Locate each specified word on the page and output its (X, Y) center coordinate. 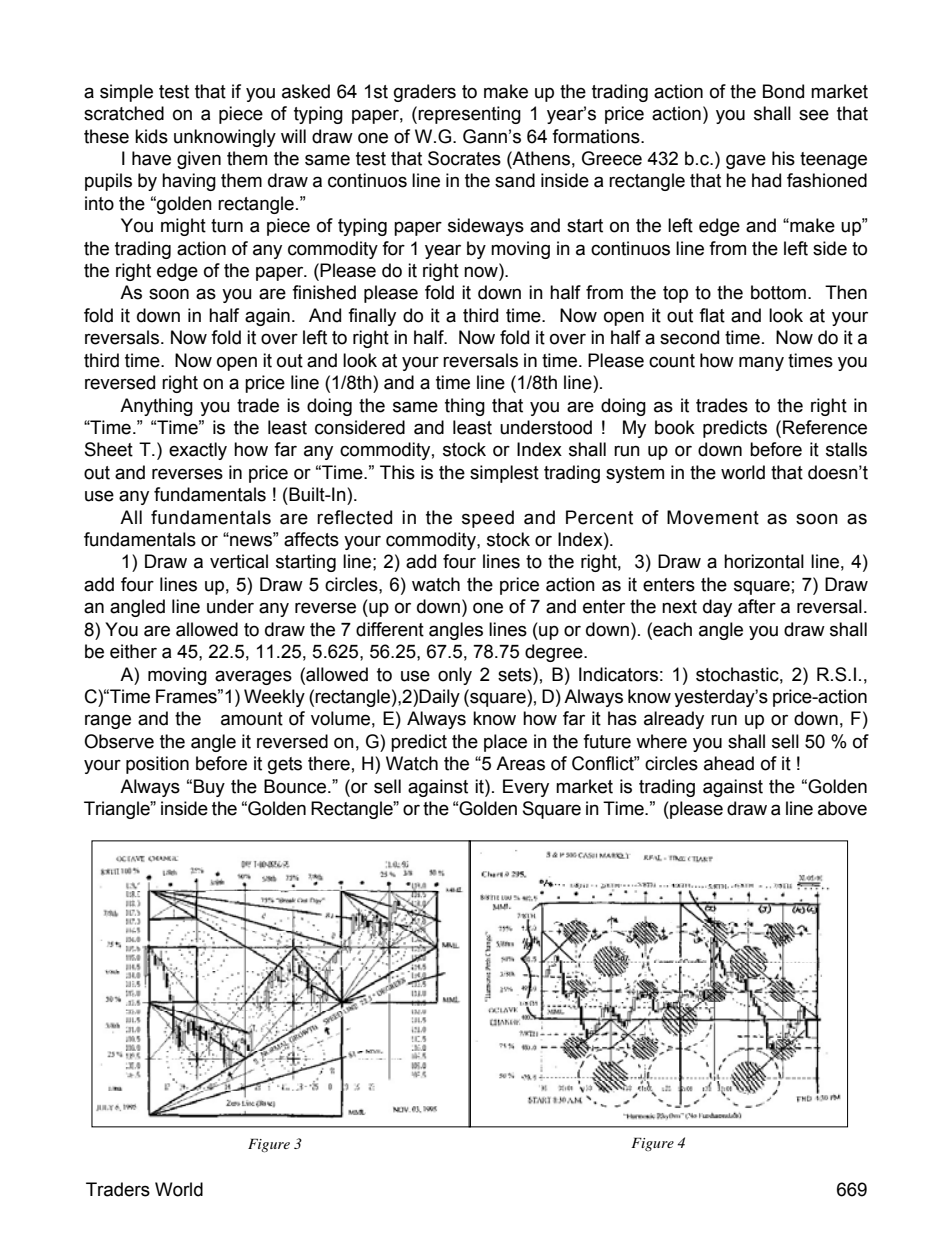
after (757, 606)
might (183, 227)
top (675, 294)
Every (526, 788)
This (397, 472)
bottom (778, 292)
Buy (209, 788)
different (390, 629)
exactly (198, 451)
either (133, 651)
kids (151, 136)
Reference (825, 427)
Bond (783, 91)
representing (469, 115)
